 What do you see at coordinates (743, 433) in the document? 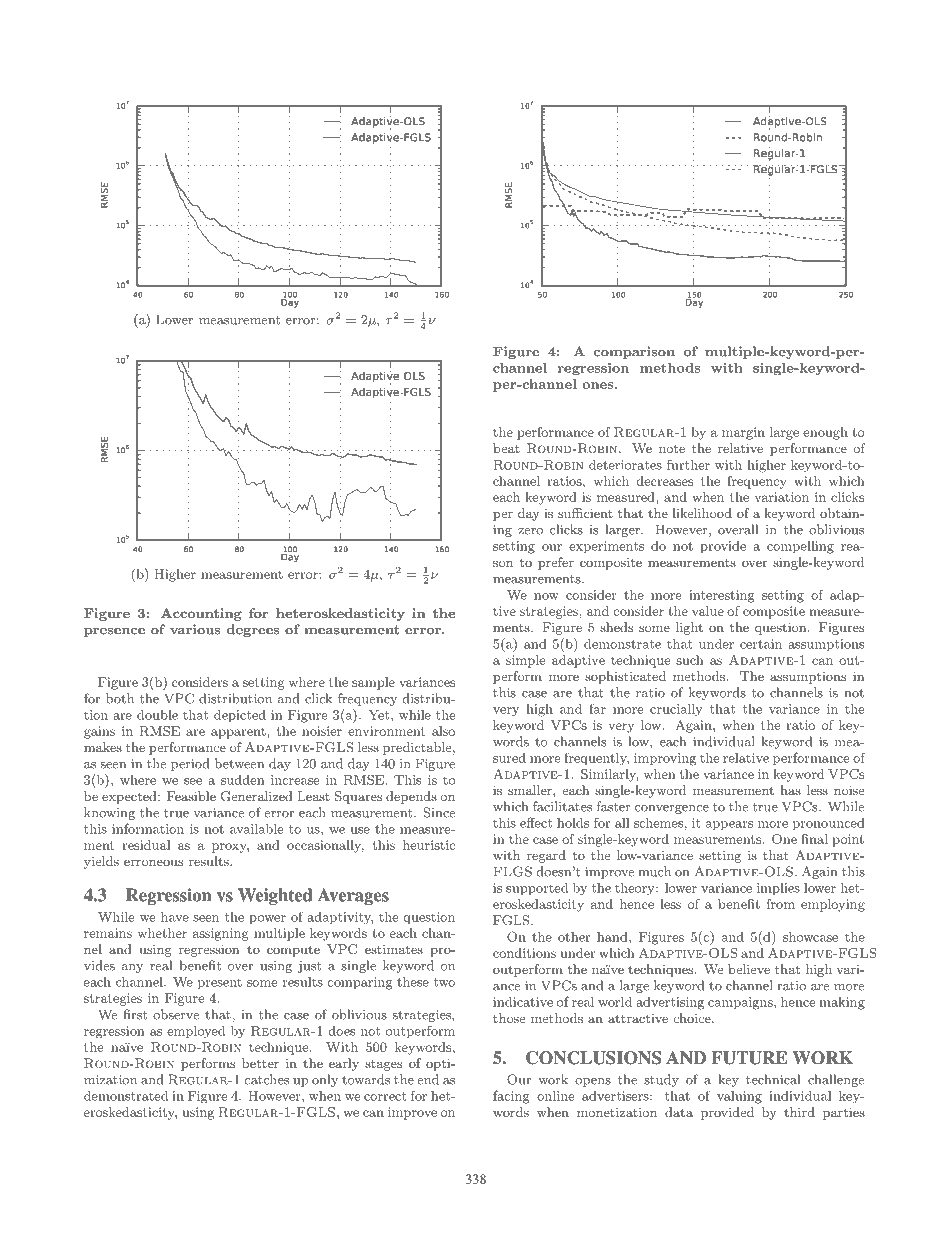
I see `margin` at bounding box center [743, 433].
